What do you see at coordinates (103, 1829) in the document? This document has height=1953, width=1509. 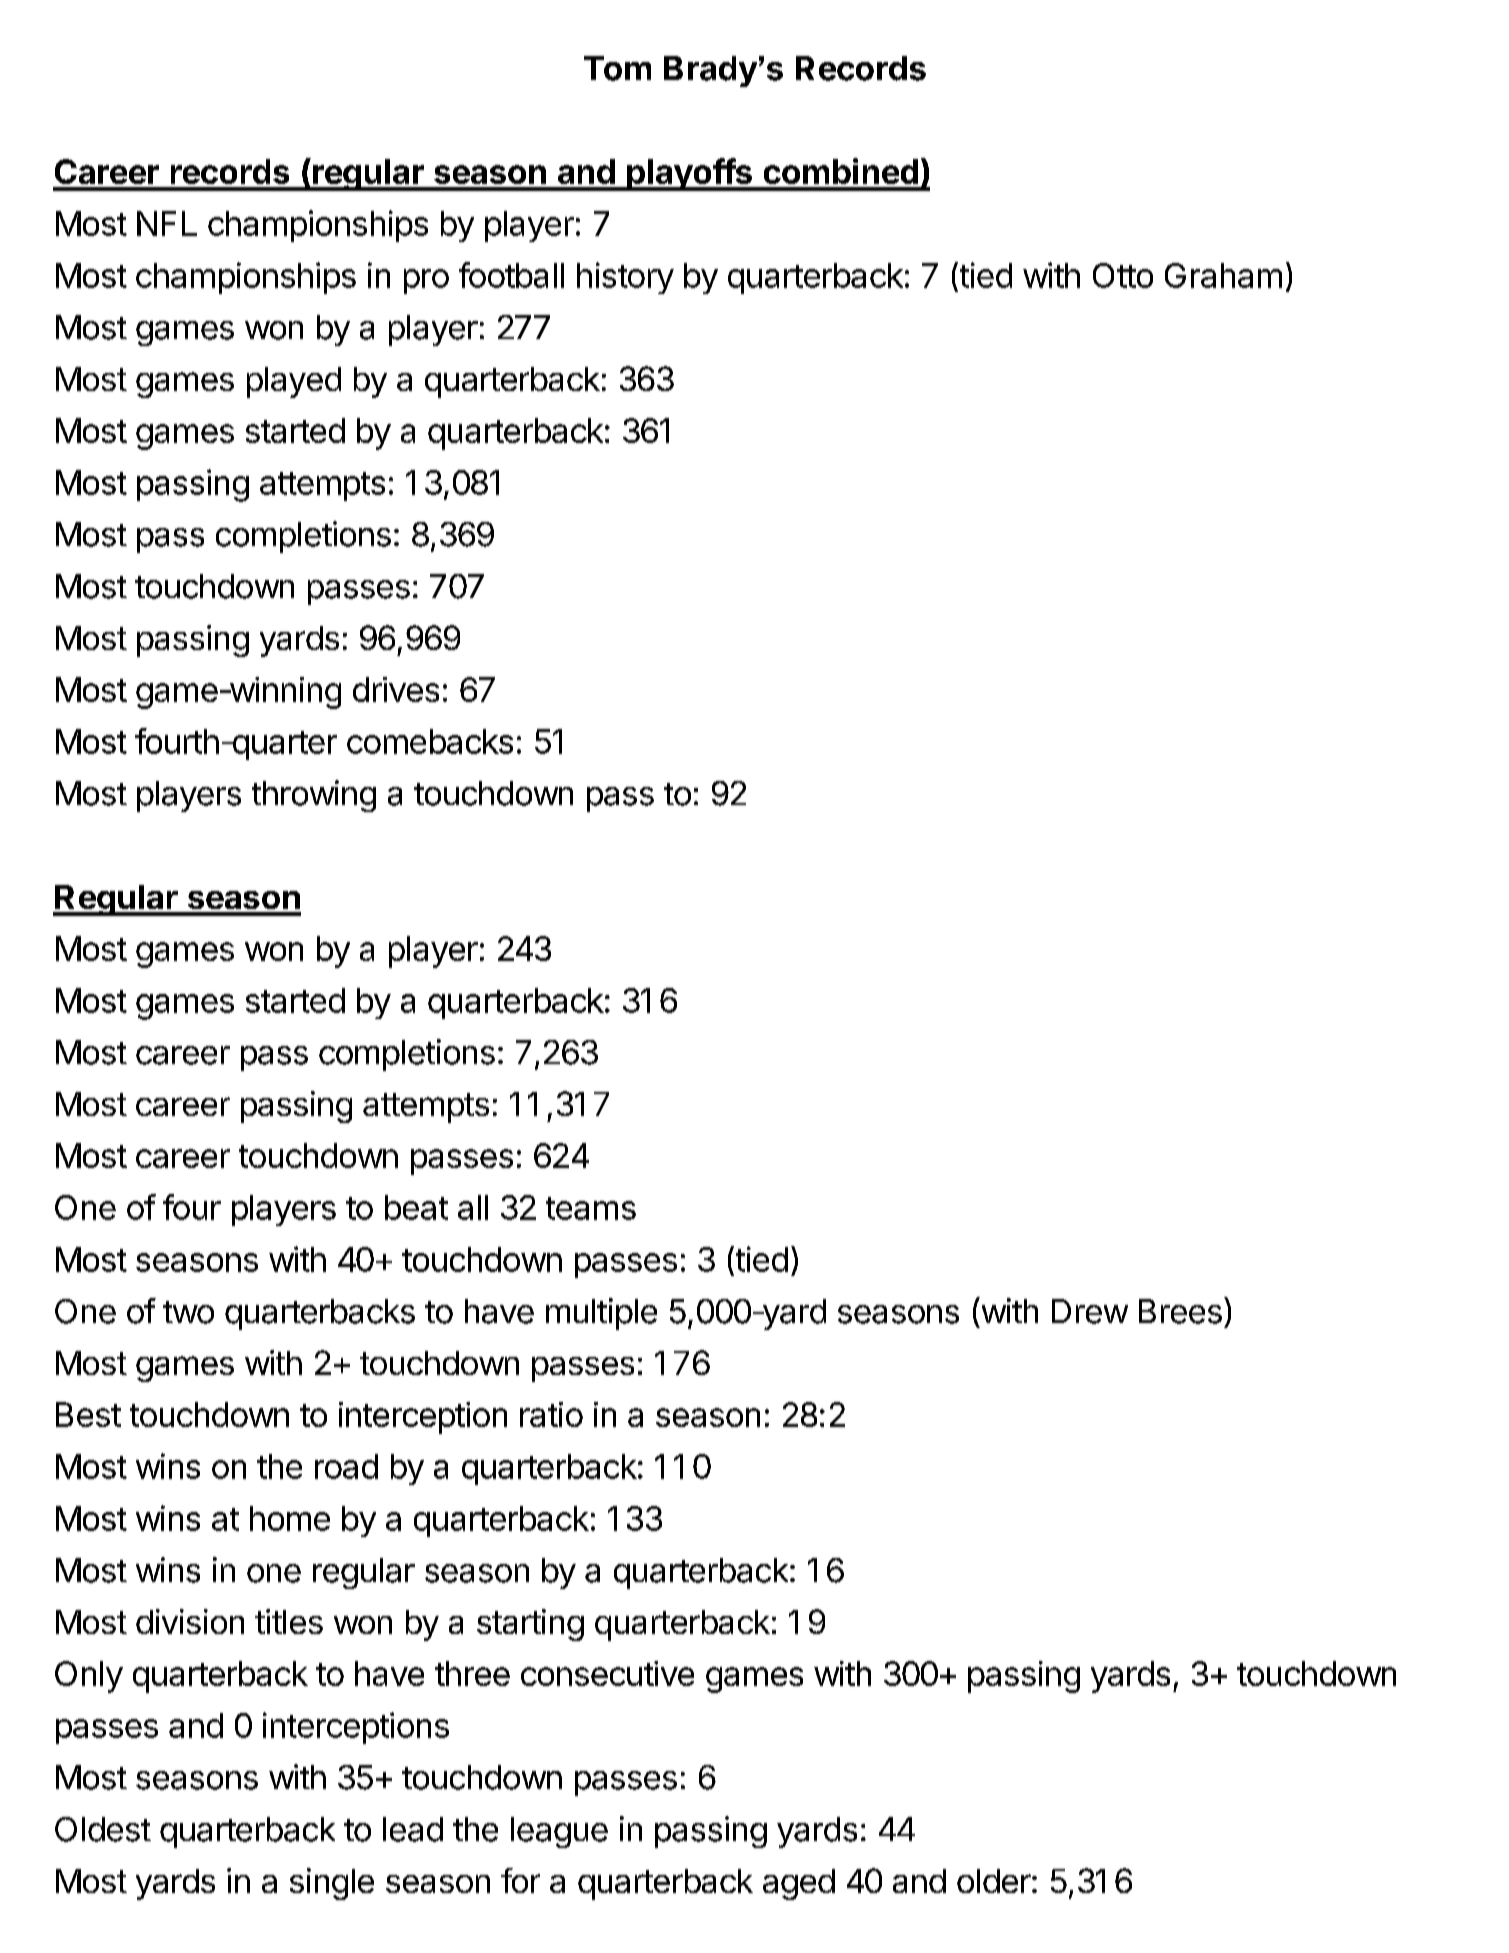 I see `Oldest` at bounding box center [103, 1829].
